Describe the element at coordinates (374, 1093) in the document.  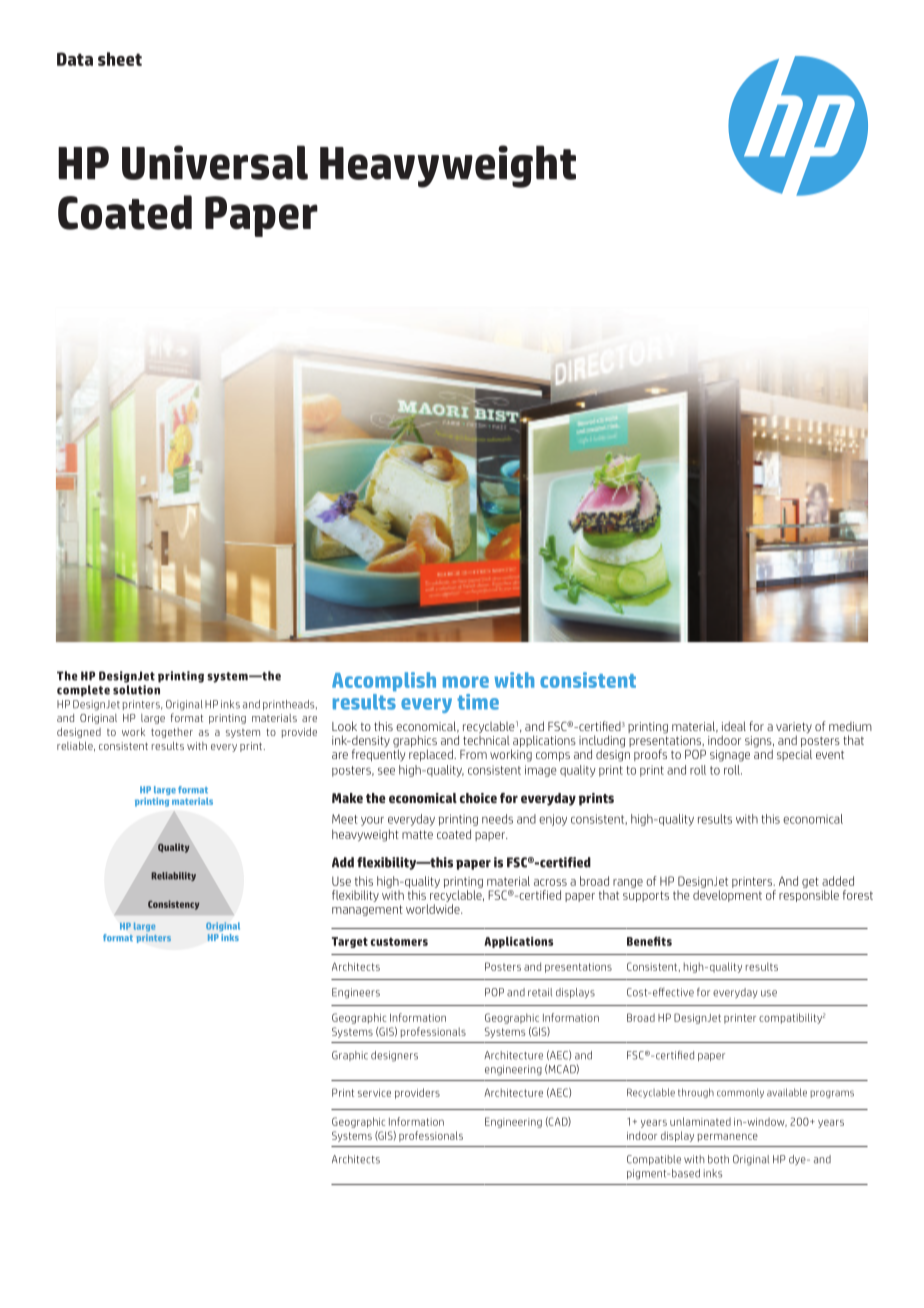
I see `service` at that location.
